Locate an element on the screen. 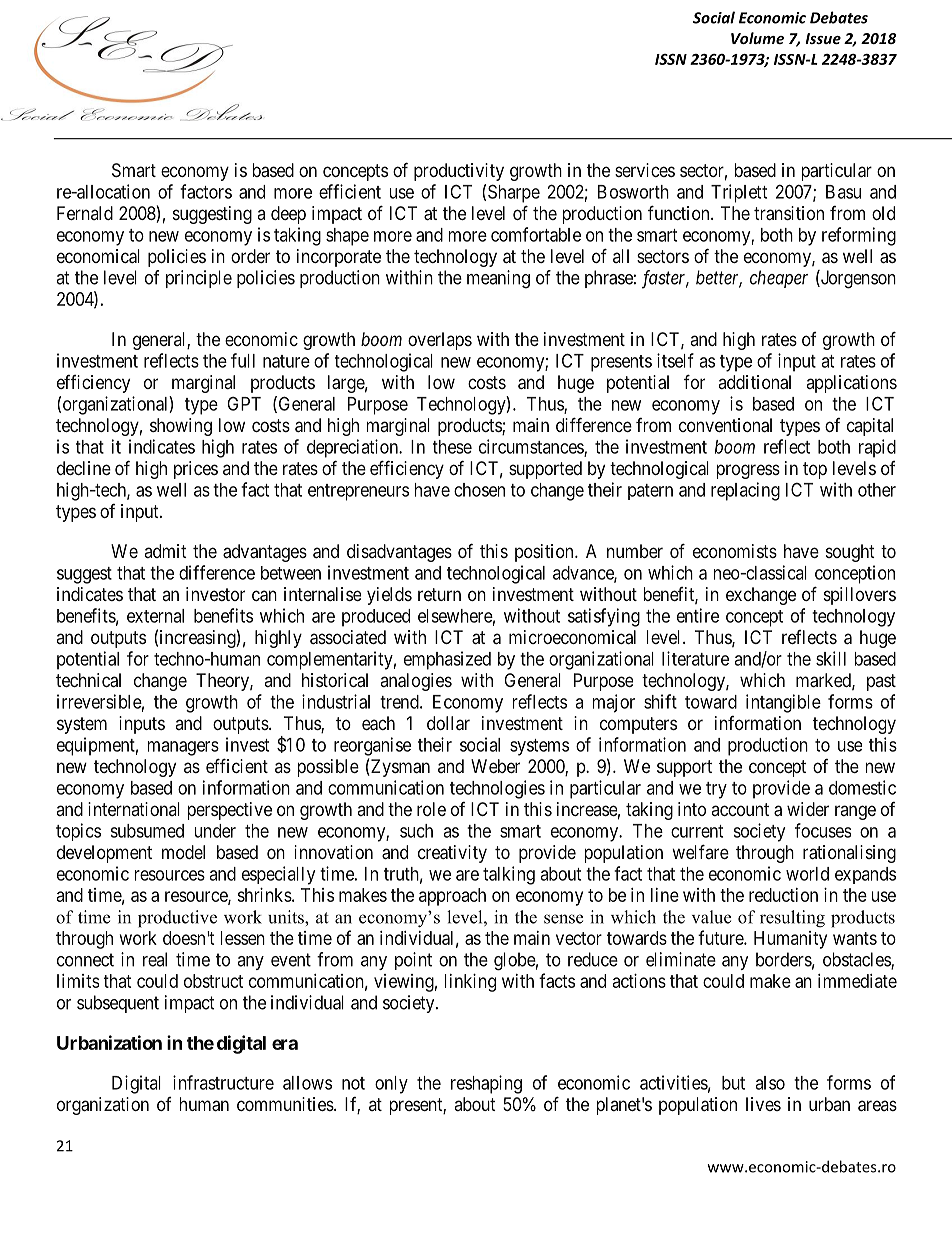 The width and height of the screenshot is (952, 1233). return is located at coordinates (439, 594).
